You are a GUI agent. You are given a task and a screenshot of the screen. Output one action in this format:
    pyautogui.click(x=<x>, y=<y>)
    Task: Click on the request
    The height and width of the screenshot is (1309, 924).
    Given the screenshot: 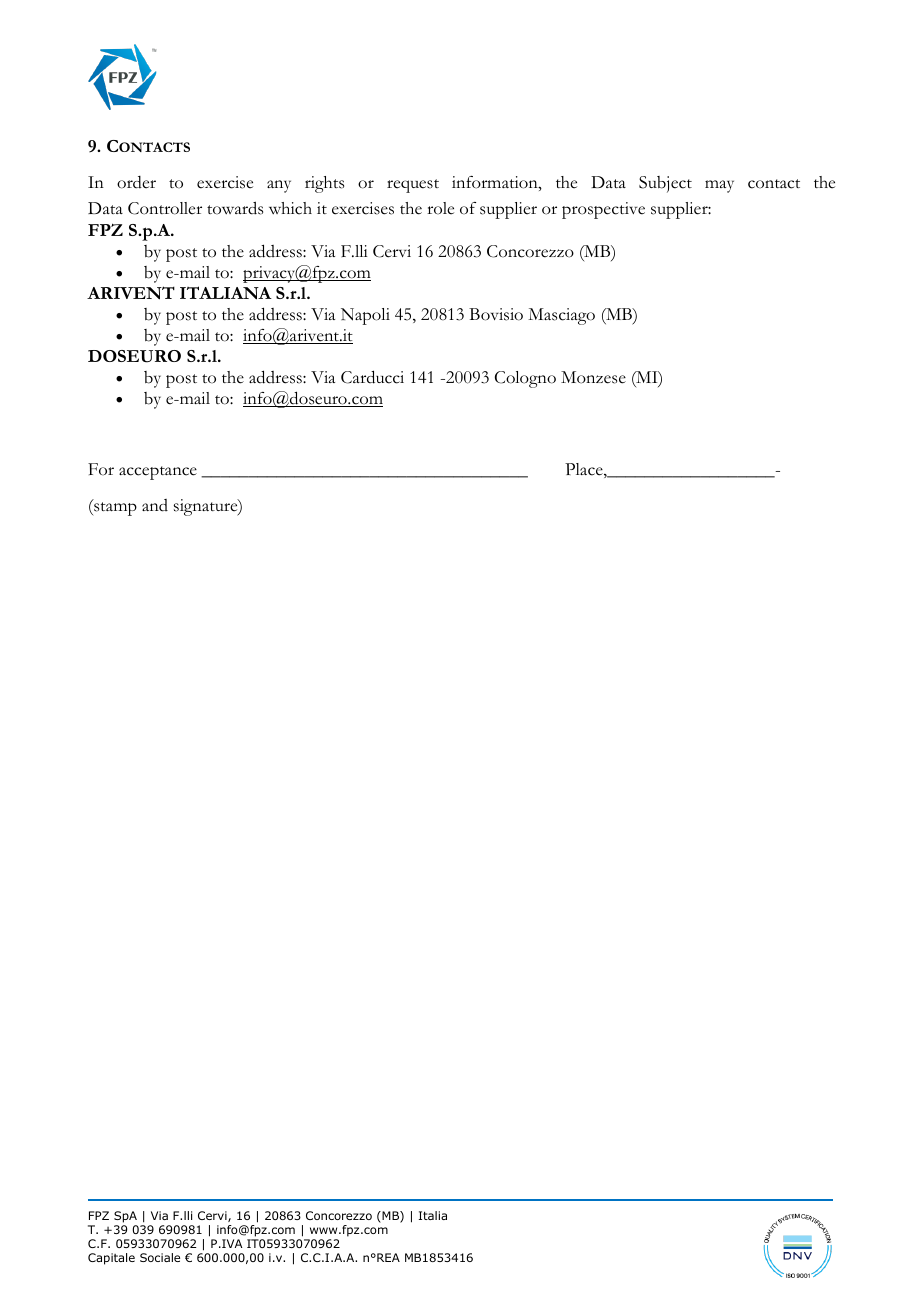 What is the action you would take?
    pyautogui.click(x=413, y=186)
